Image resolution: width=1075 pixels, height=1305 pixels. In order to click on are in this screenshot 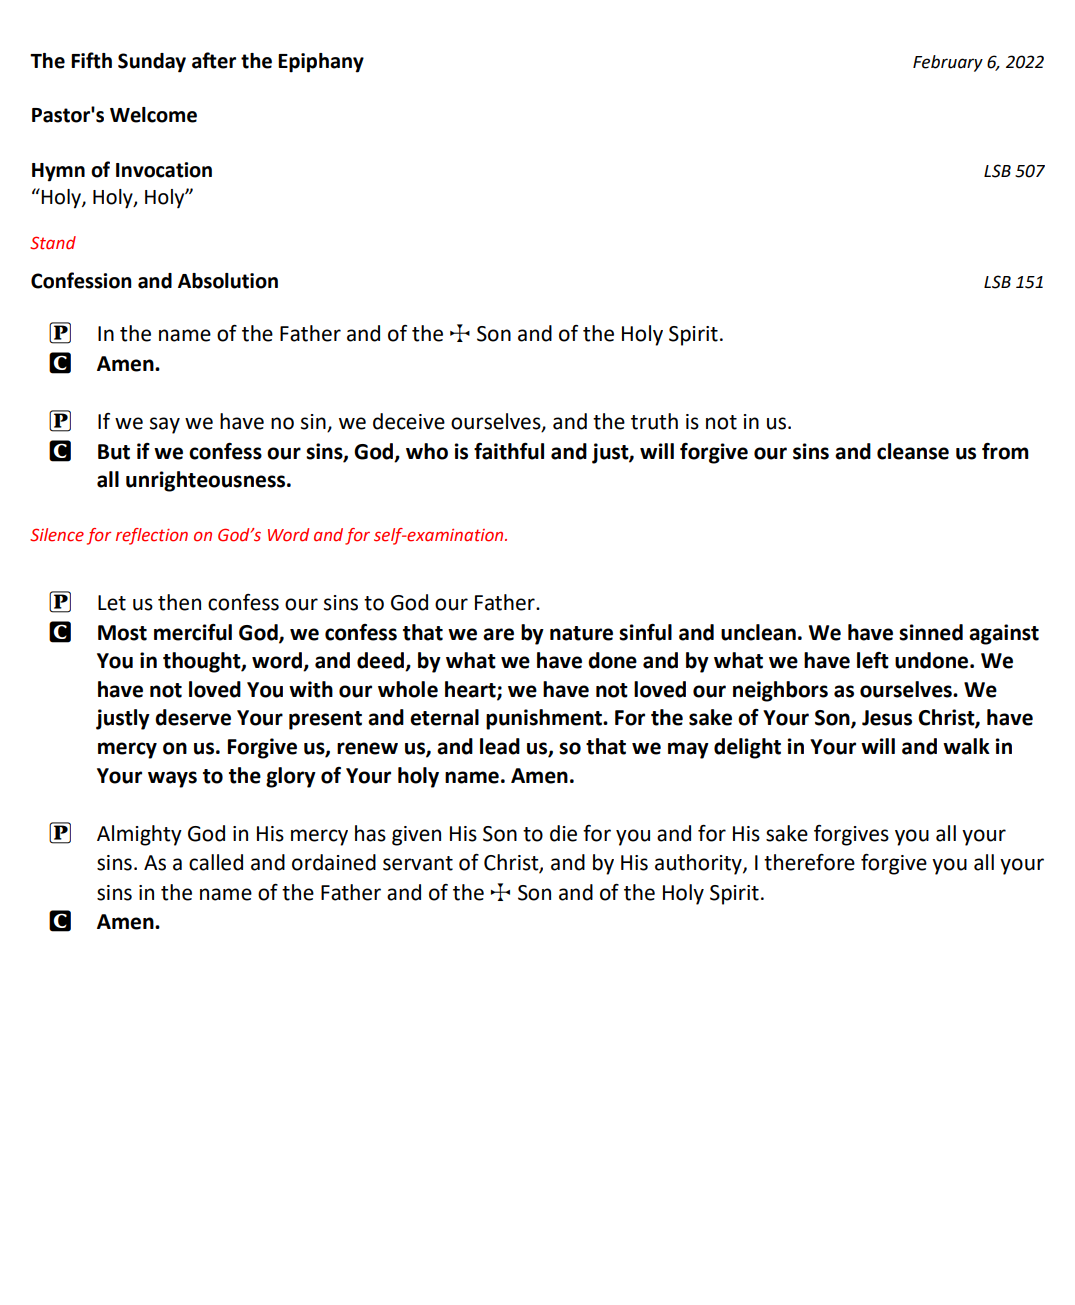, I will do `click(498, 634)`.
